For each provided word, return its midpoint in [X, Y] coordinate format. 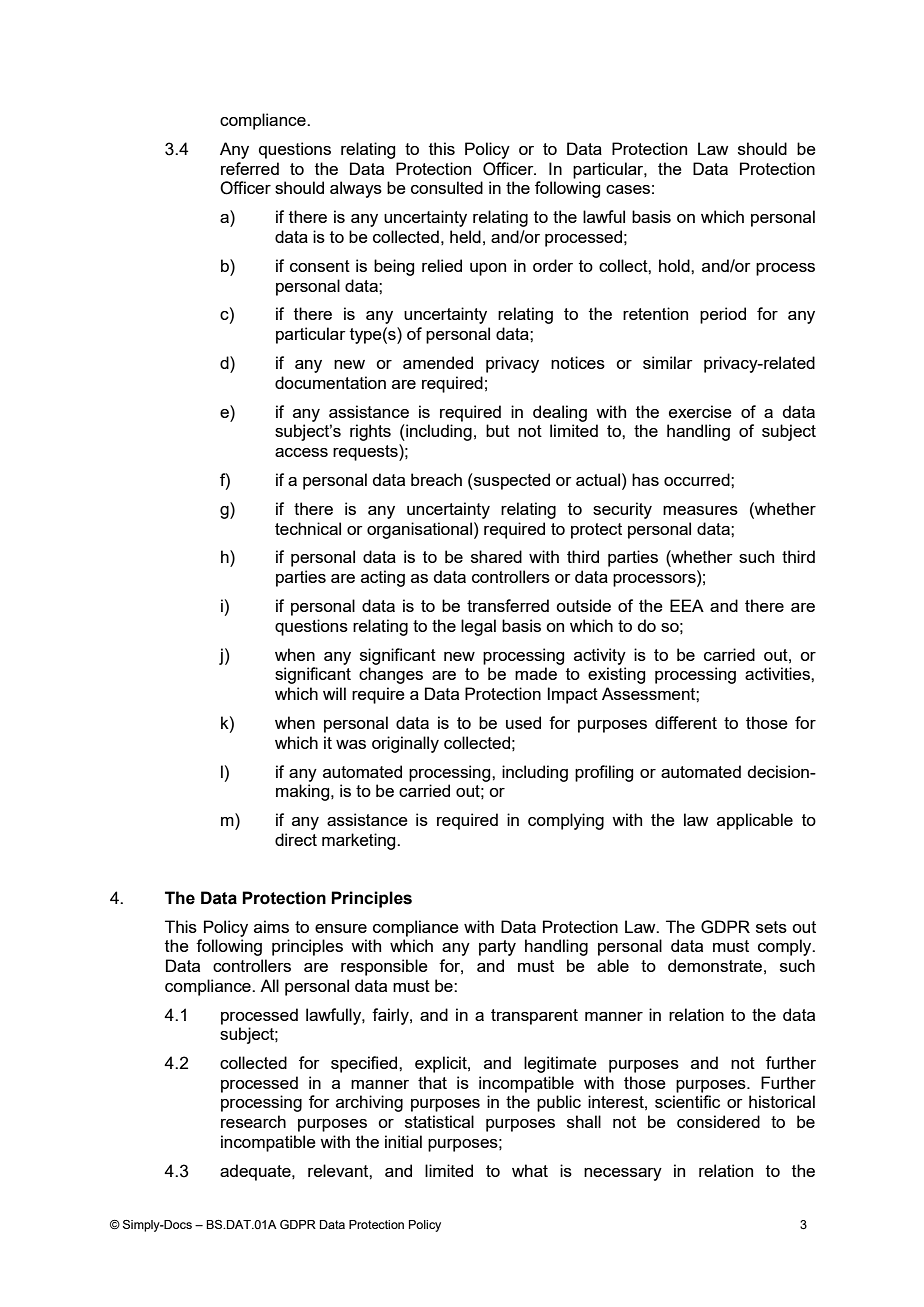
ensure [341, 928]
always [356, 189]
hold [675, 265]
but [498, 430]
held [465, 236]
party [497, 948]
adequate [256, 1172]
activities [778, 673]
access [301, 452]
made [536, 673]
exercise [700, 411]
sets [771, 927]
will [334, 693]
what [530, 1170]
